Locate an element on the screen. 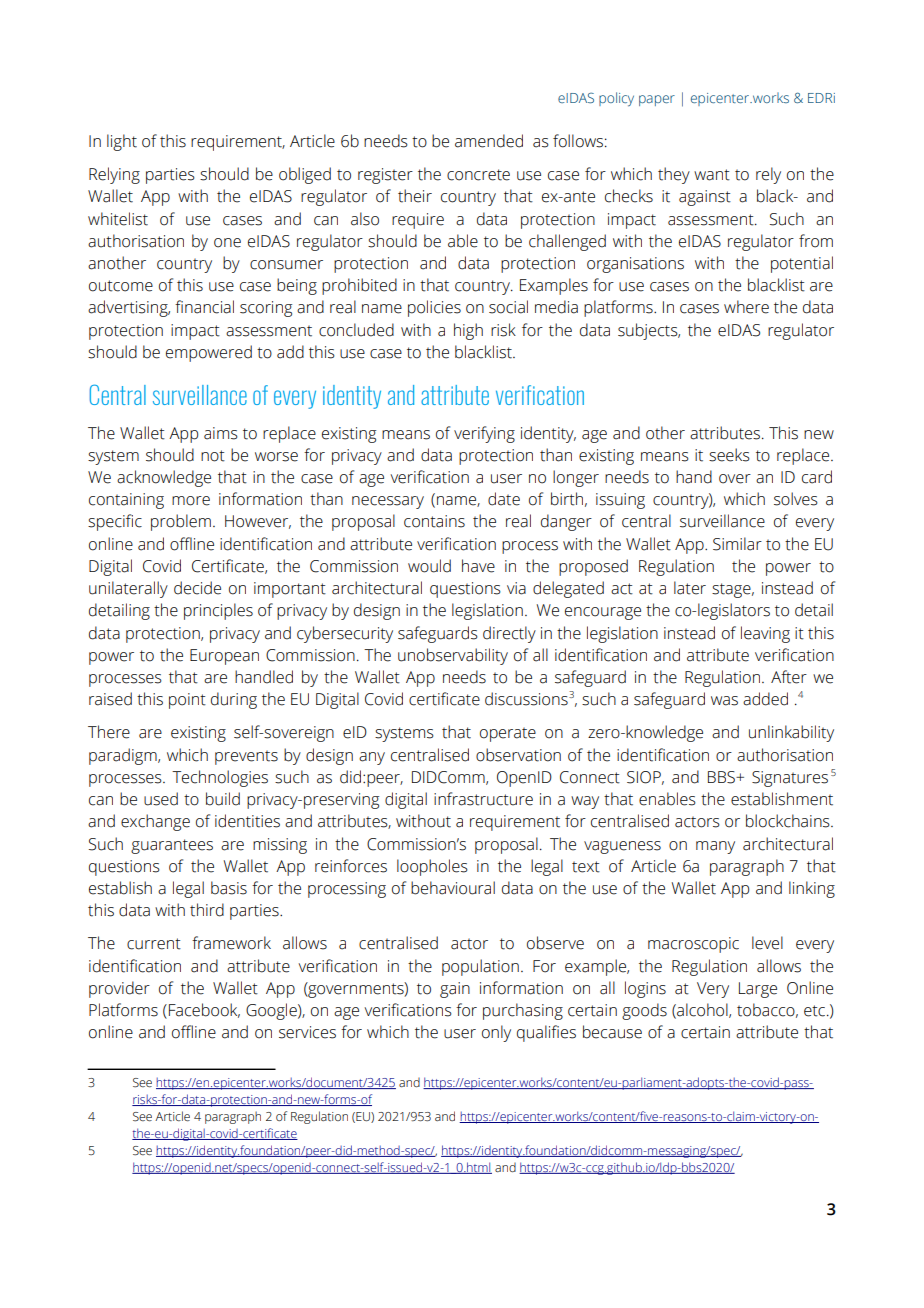  Facebook is located at coordinates (204, 1010).
